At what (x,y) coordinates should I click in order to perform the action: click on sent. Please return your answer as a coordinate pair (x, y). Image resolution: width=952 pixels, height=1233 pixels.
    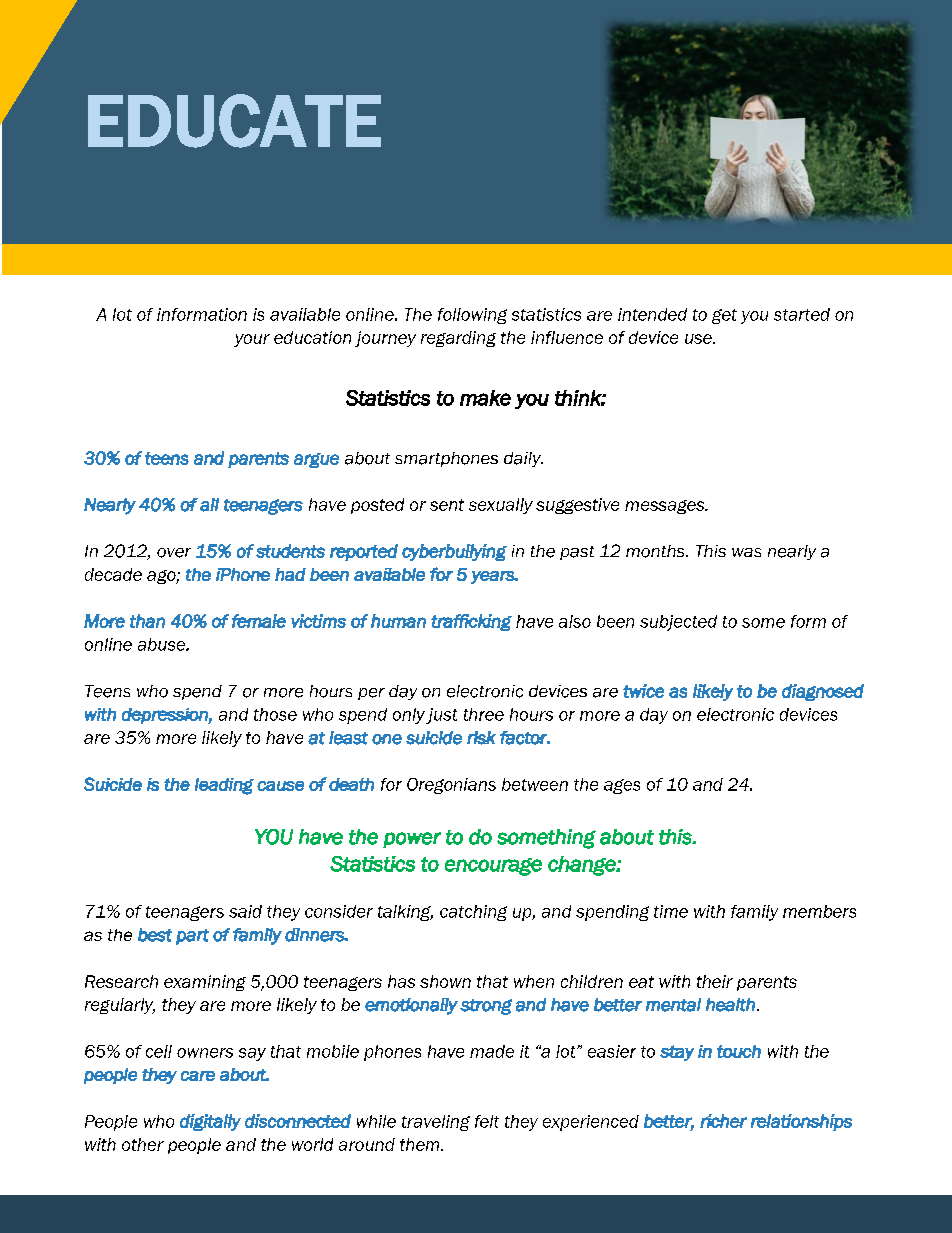
    Looking at the image, I should click on (447, 505).
